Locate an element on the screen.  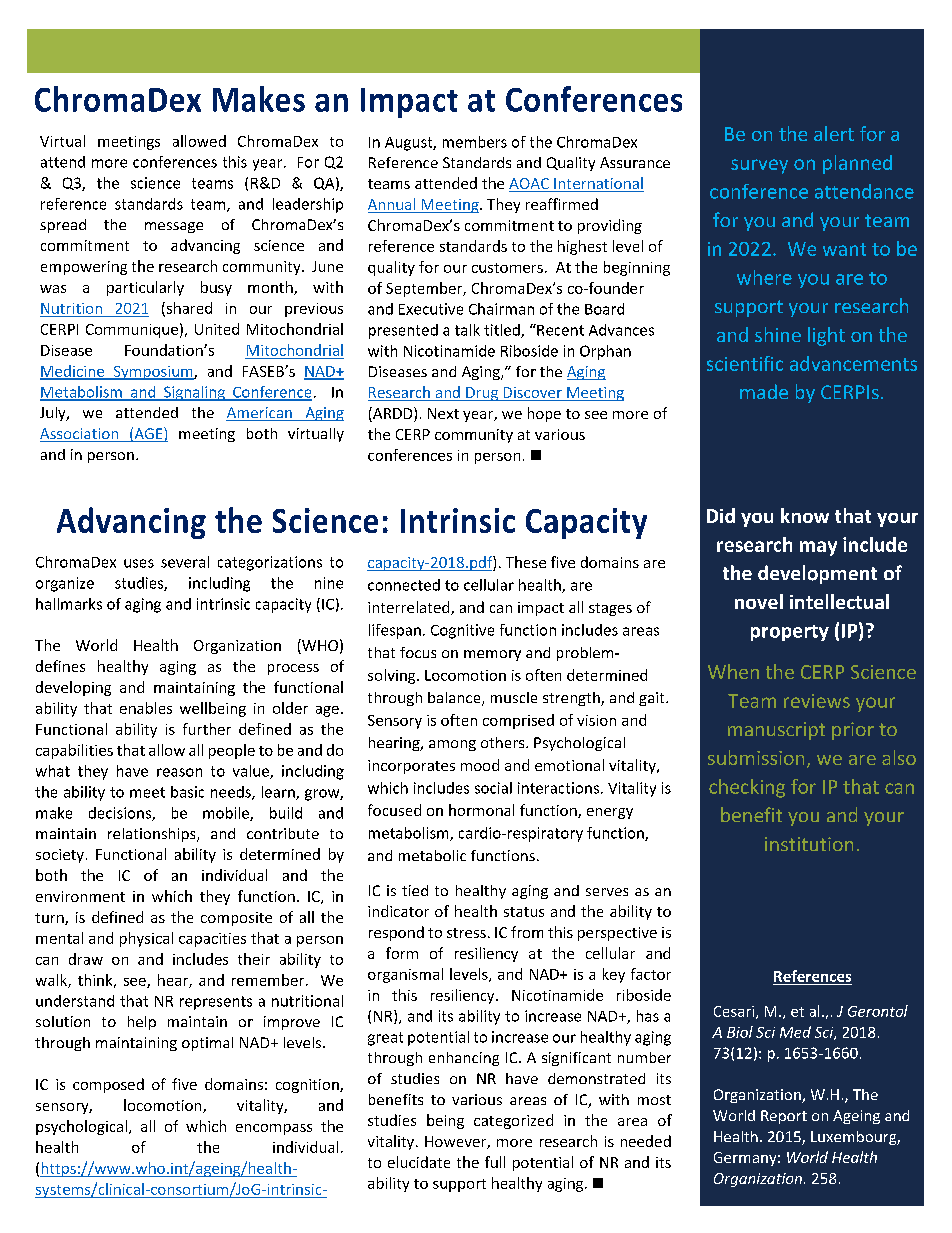
uses is located at coordinates (139, 563).
